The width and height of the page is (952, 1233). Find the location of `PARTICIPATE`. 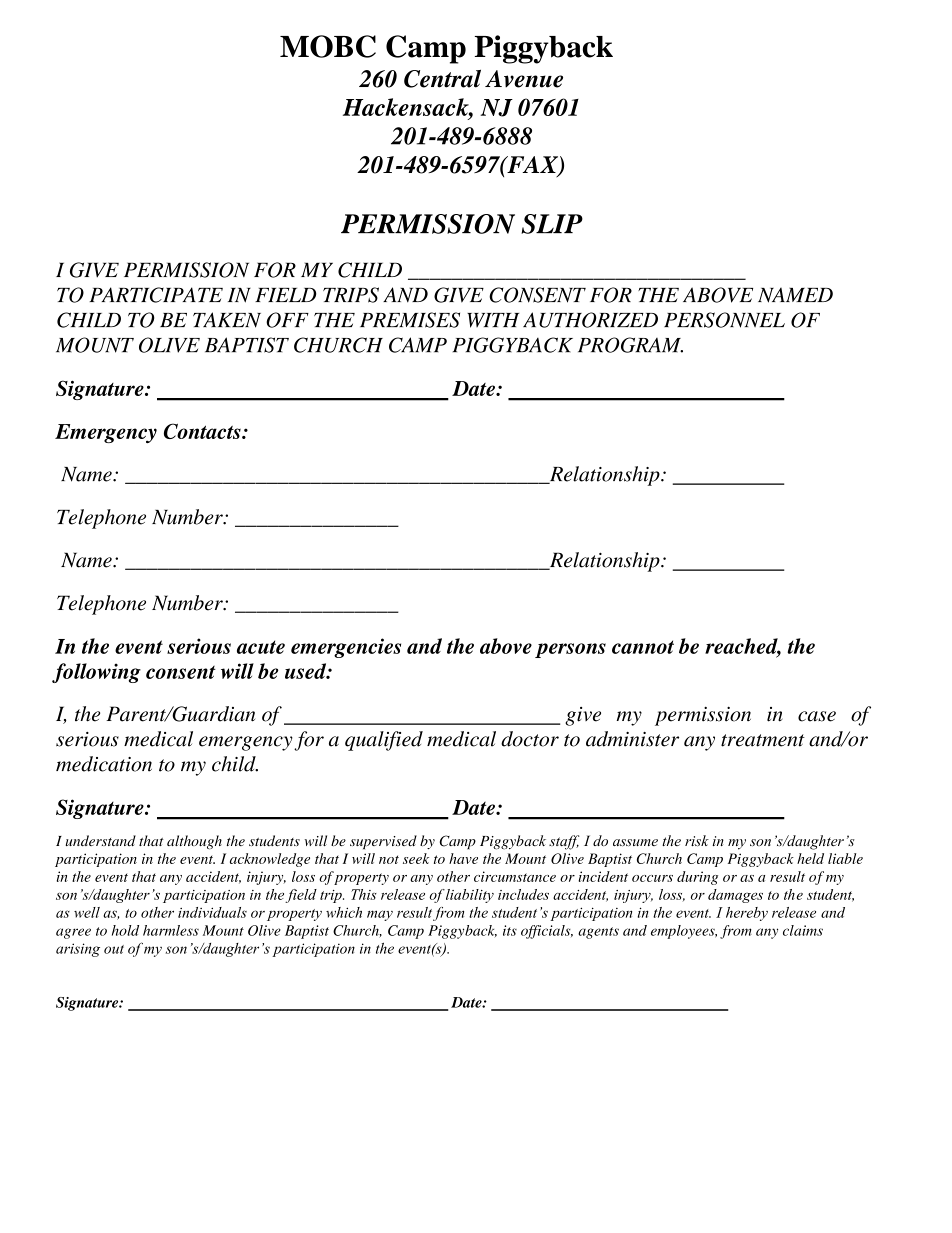

PARTICIPATE is located at coordinates (156, 295).
